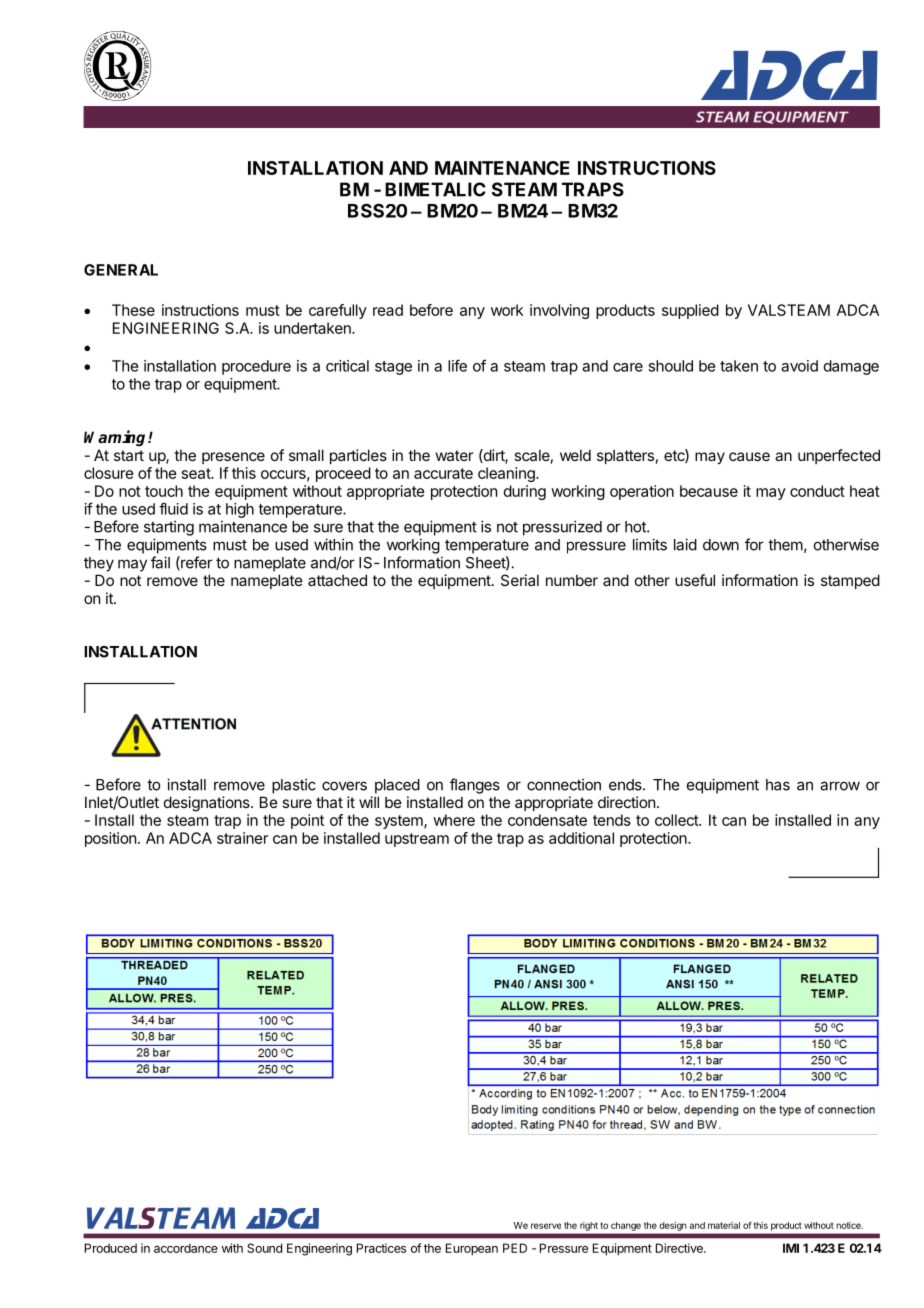 This document has width=924, height=1308. What do you see at coordinates (133, 310) in the document?
I see `These` at bounding box center [133, 310].
